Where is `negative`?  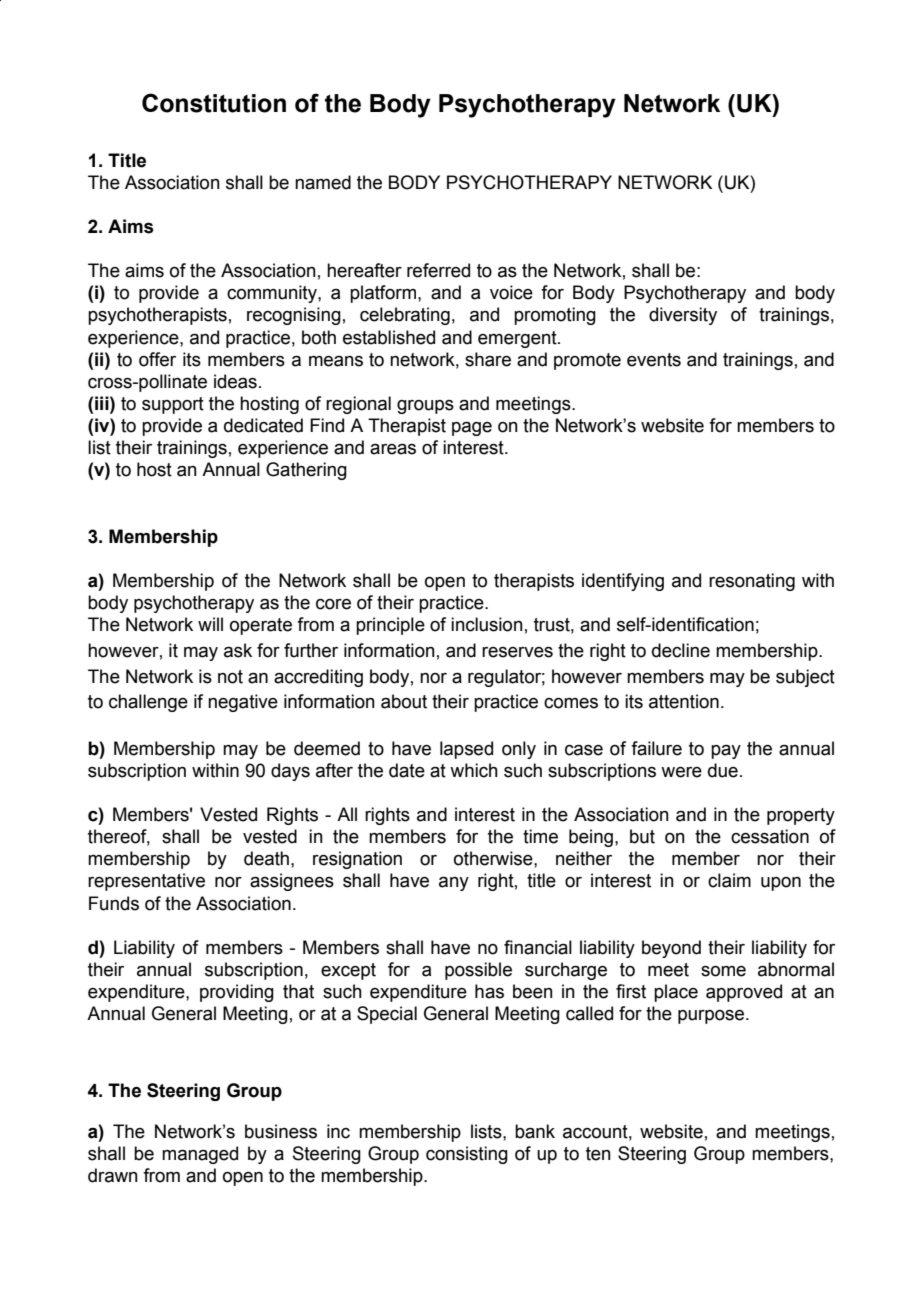 negative is located at coordinates (243, 703).
